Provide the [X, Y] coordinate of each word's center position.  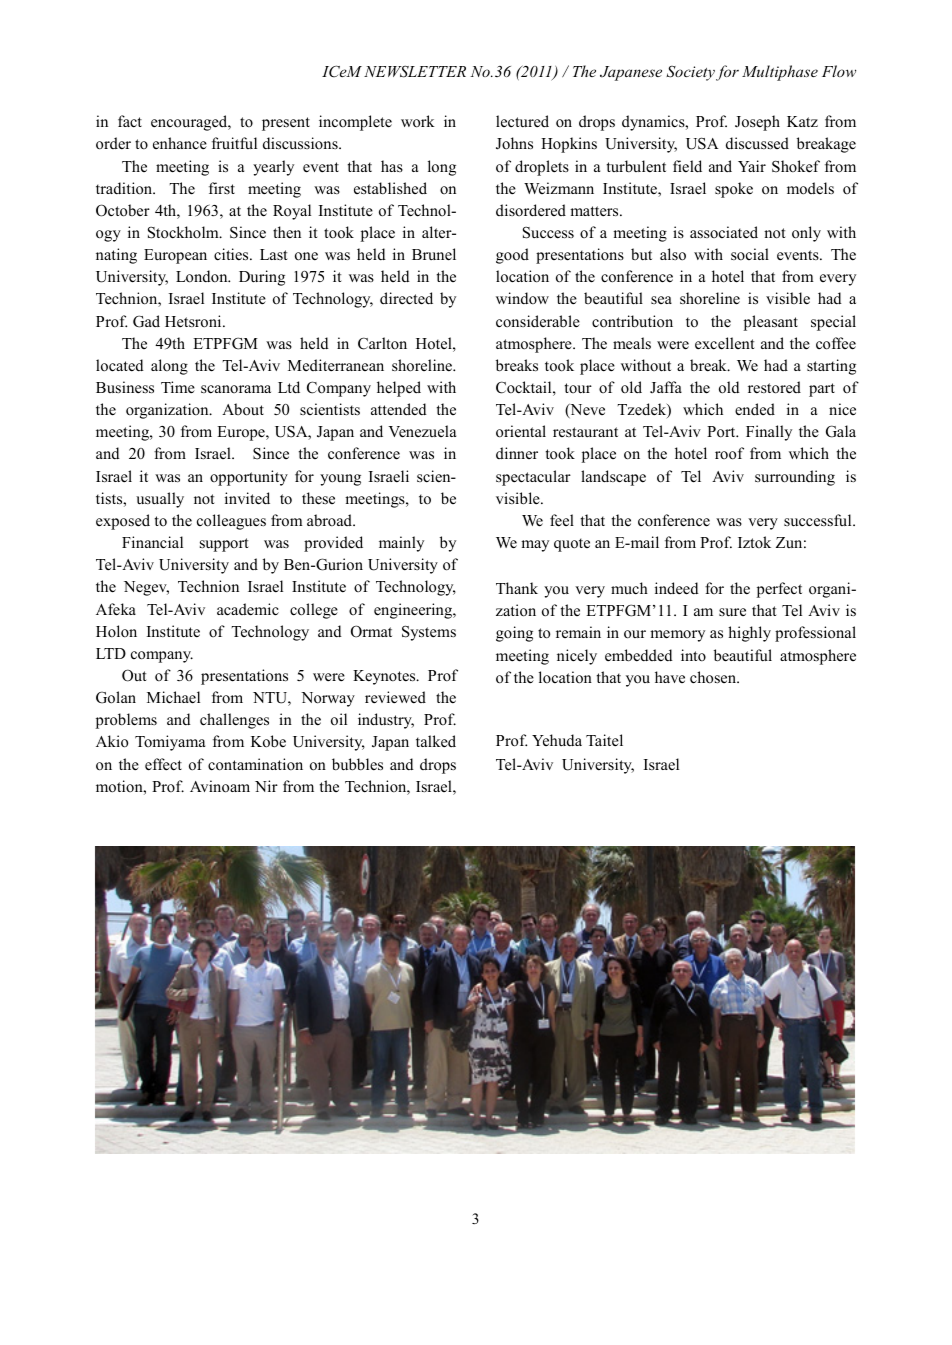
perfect [779, 590]
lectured [522, 121]
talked [436, 741]
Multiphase [780, 73]
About [243, 409]
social [750, 254]
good [512, 256]
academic [248, 609]
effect [163, 764]
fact [130, 121]
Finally [769, 433]
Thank [517, 588]
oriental [521, 431]
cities [232, 254]
